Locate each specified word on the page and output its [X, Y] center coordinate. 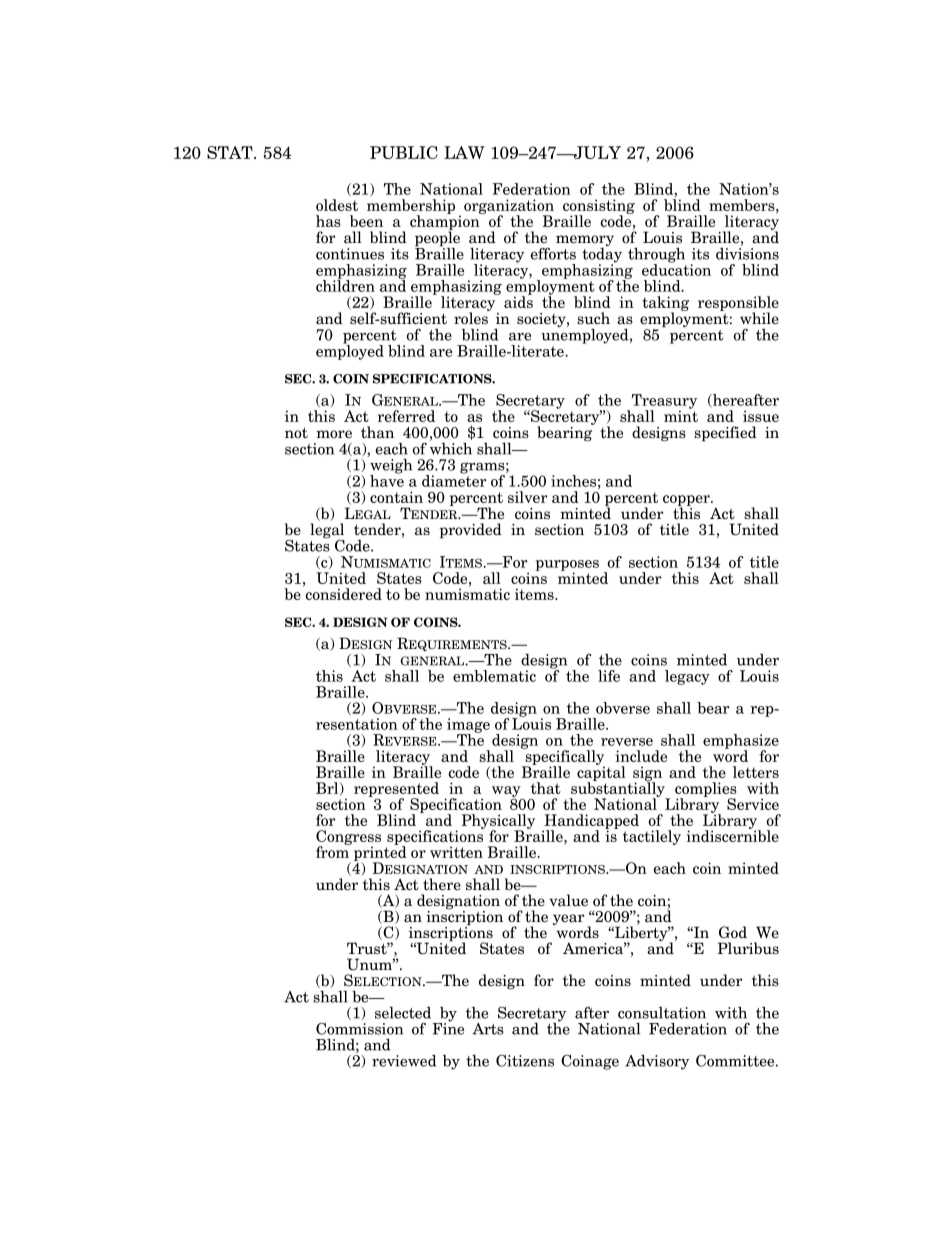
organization [509, 207]
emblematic [494, 676]
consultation [662, 1013]
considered [342, 593]
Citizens [525, 1060]
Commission [359, 1028]
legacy [687, 677]
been [366, 221]
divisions [747, 252]
